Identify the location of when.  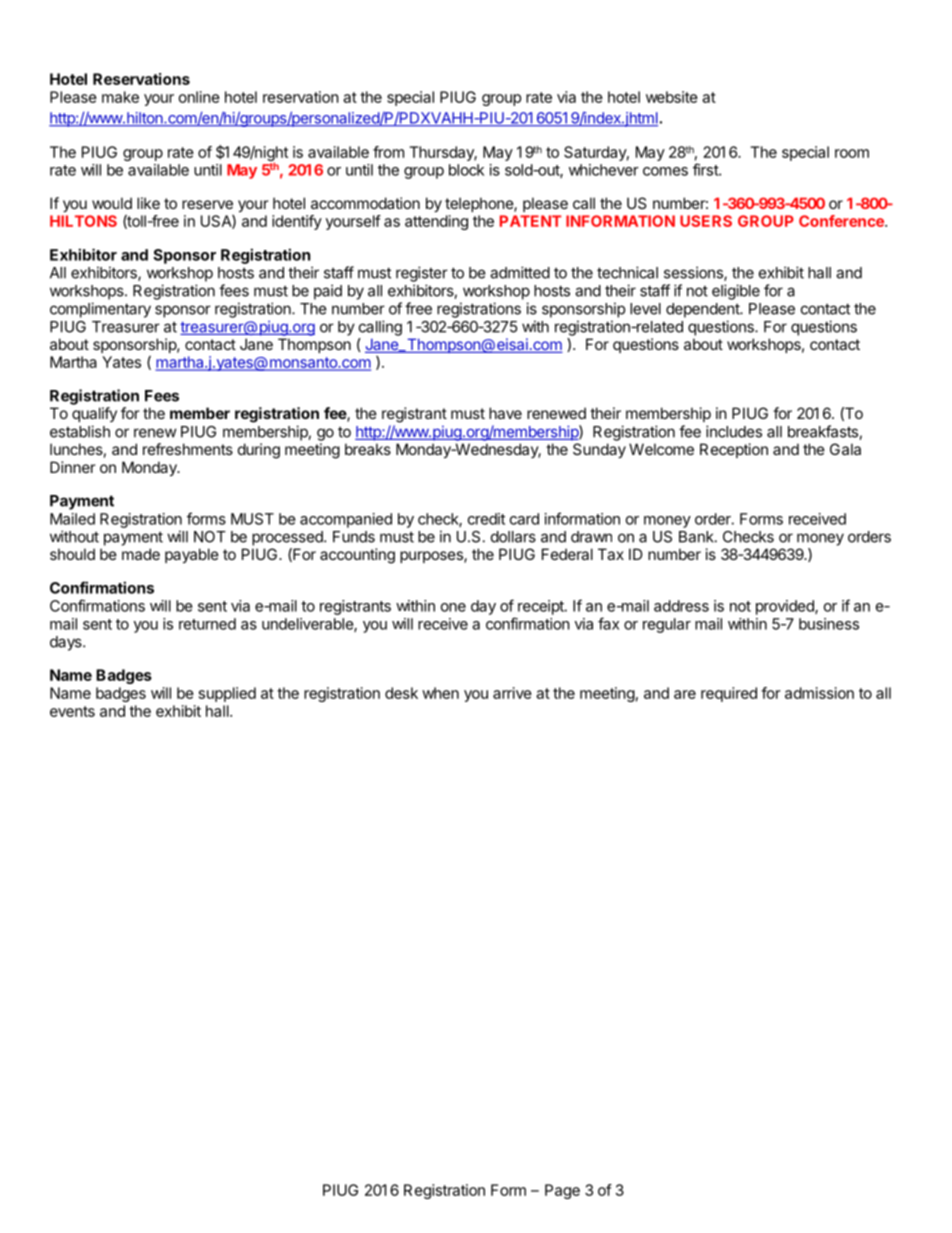
(440, 693).
